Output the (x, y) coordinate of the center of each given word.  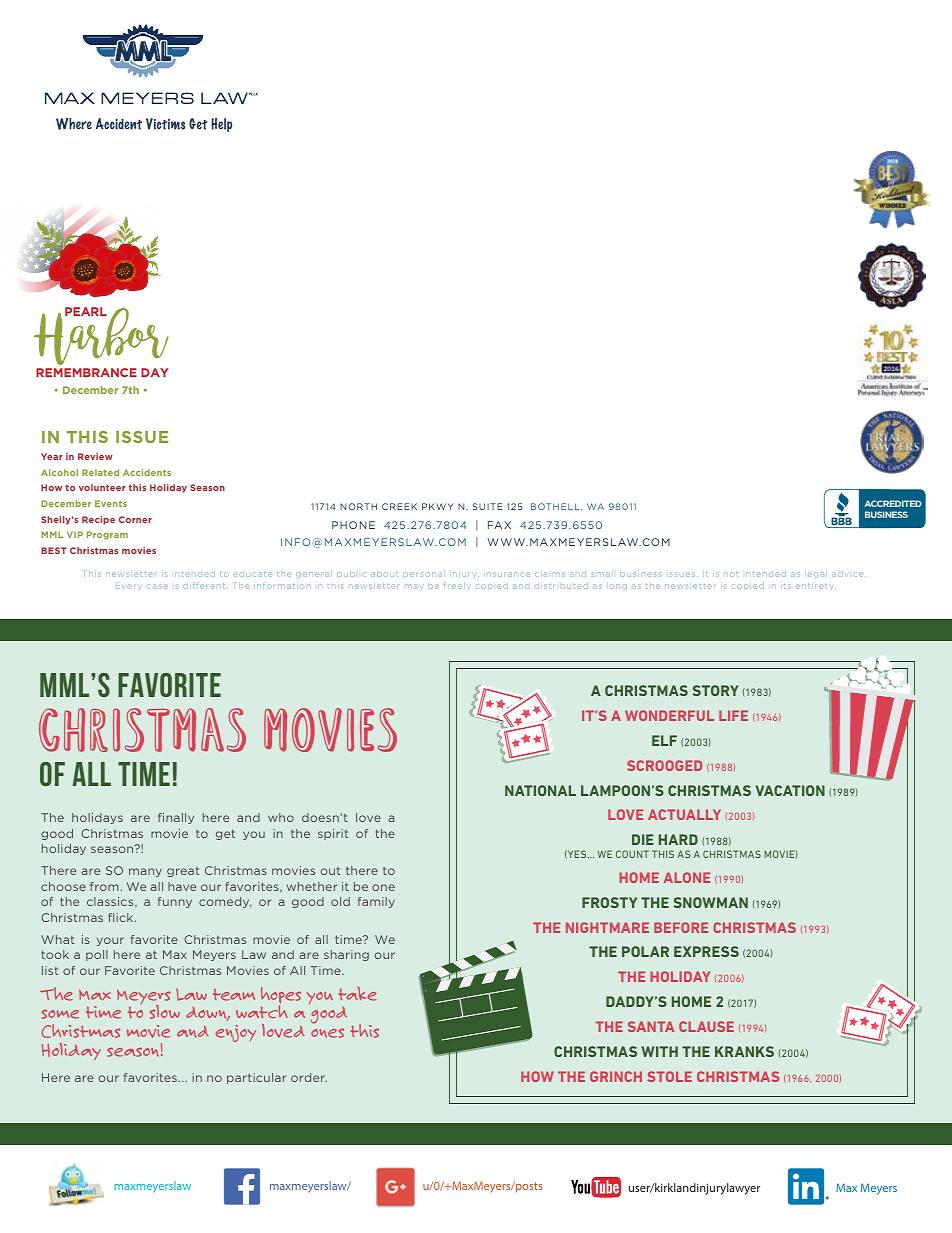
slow (165, 1012)
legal (816, 575)
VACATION (790, 790)
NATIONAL (540, 790)
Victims (165, 124)
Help (221, 125)
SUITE (488, 506)
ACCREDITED (893, 503)
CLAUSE (706, 1026)
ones (327, 1033)
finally (176, 818)
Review (95, 456)
